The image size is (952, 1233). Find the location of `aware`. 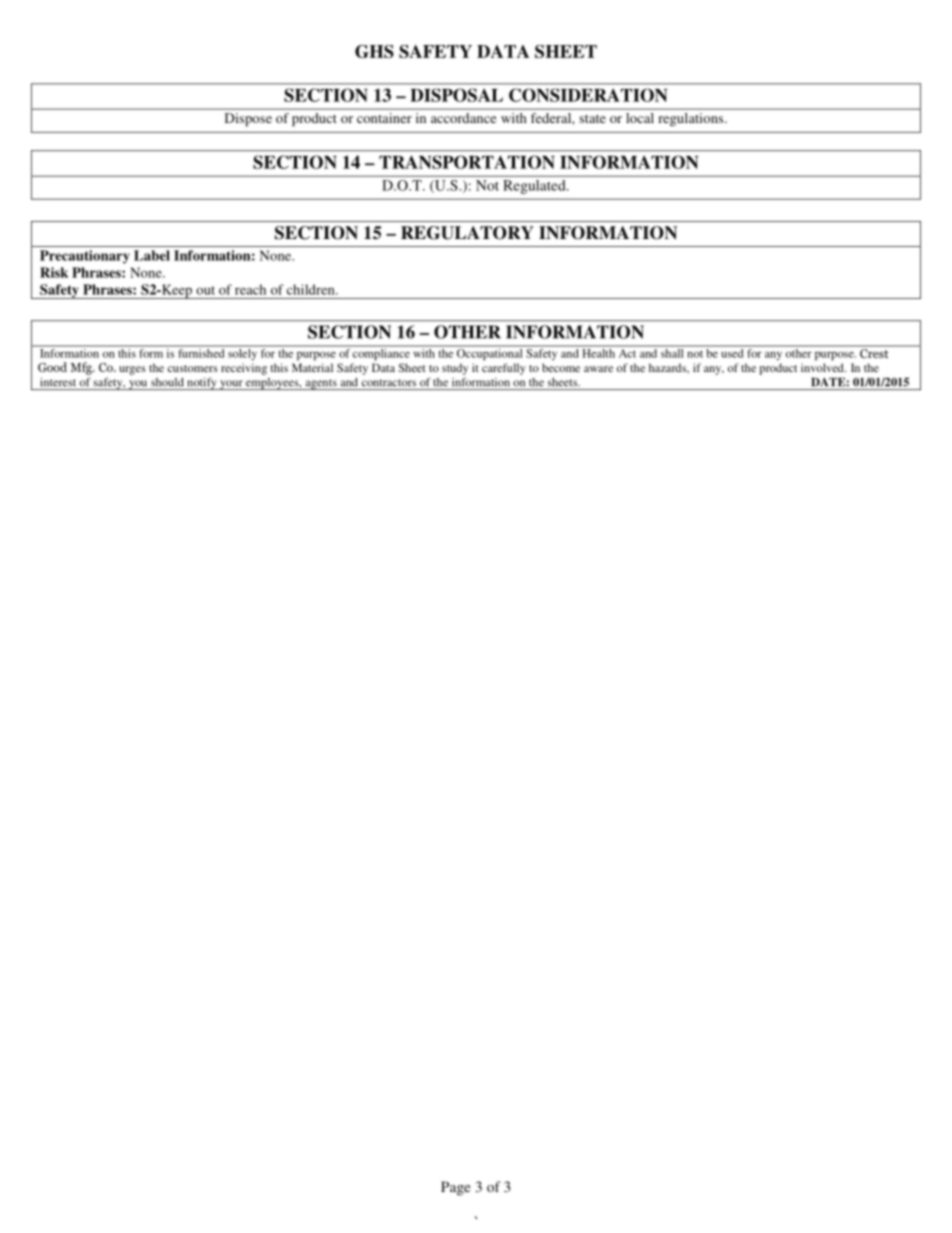

aware is located at coordinates (598, 369).
